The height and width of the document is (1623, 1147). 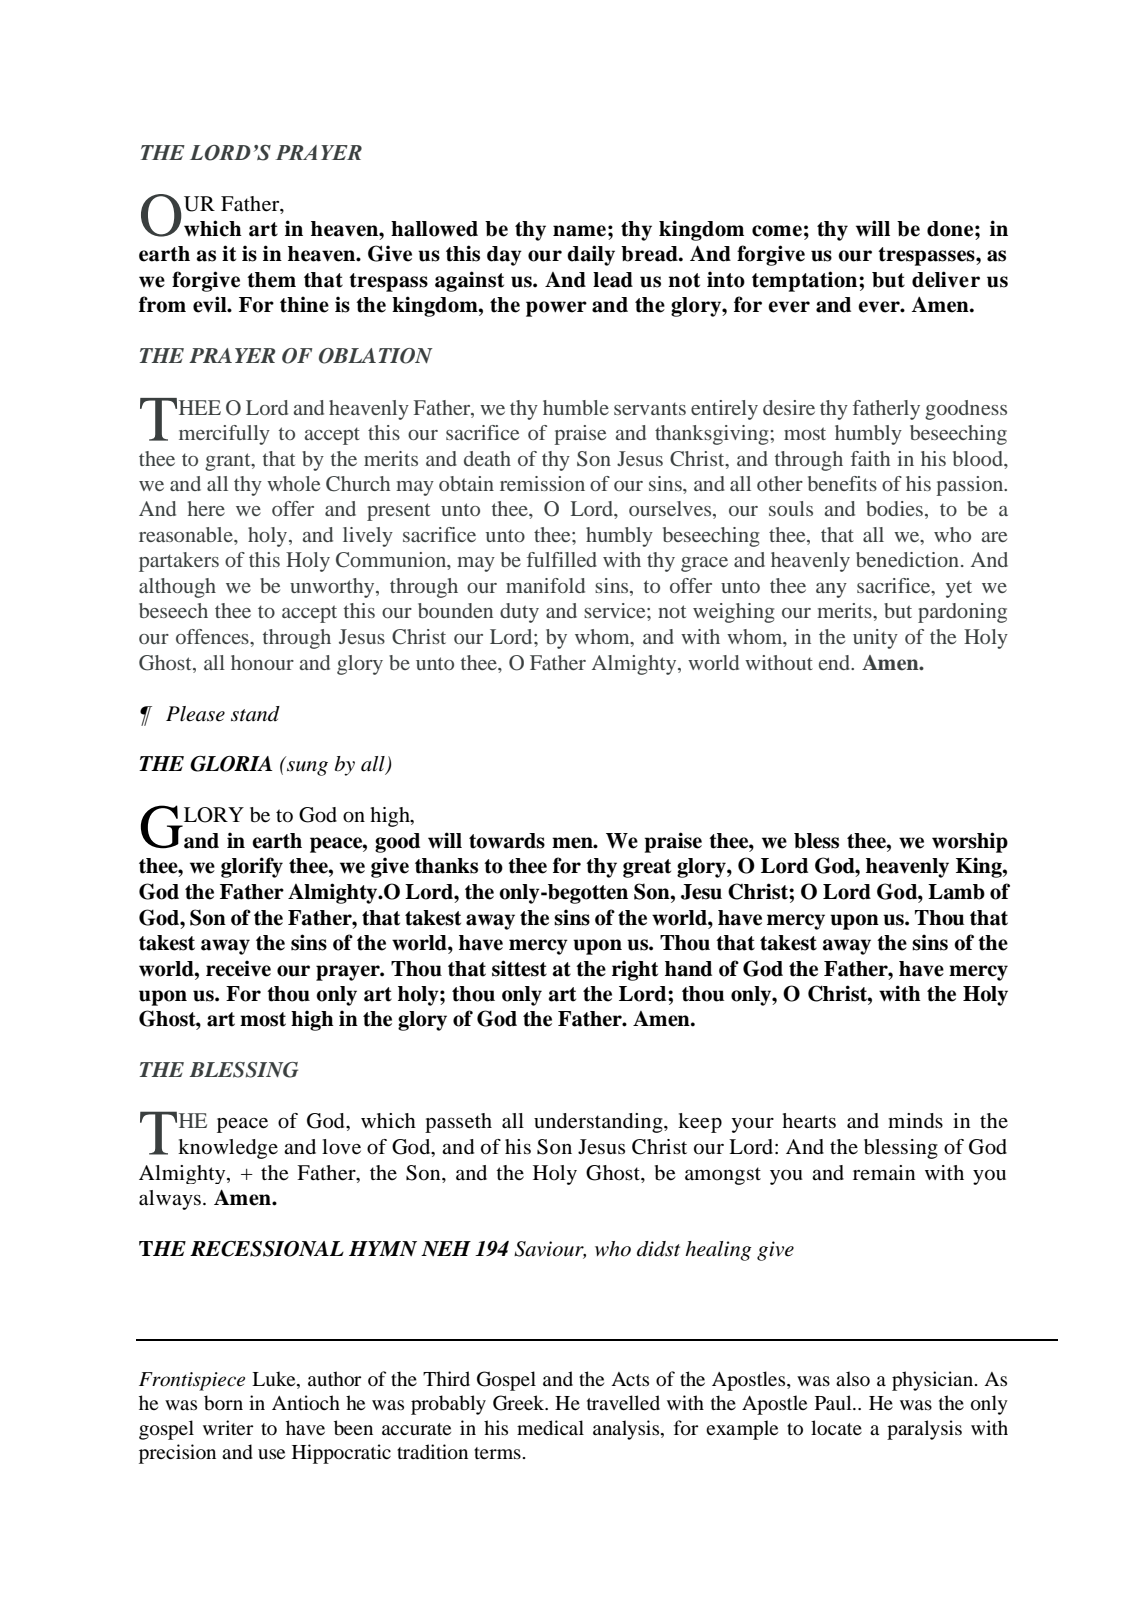 What do you see at coordinates (271, 280) in the document?
I see `them` at bounding box center [271, 280].
